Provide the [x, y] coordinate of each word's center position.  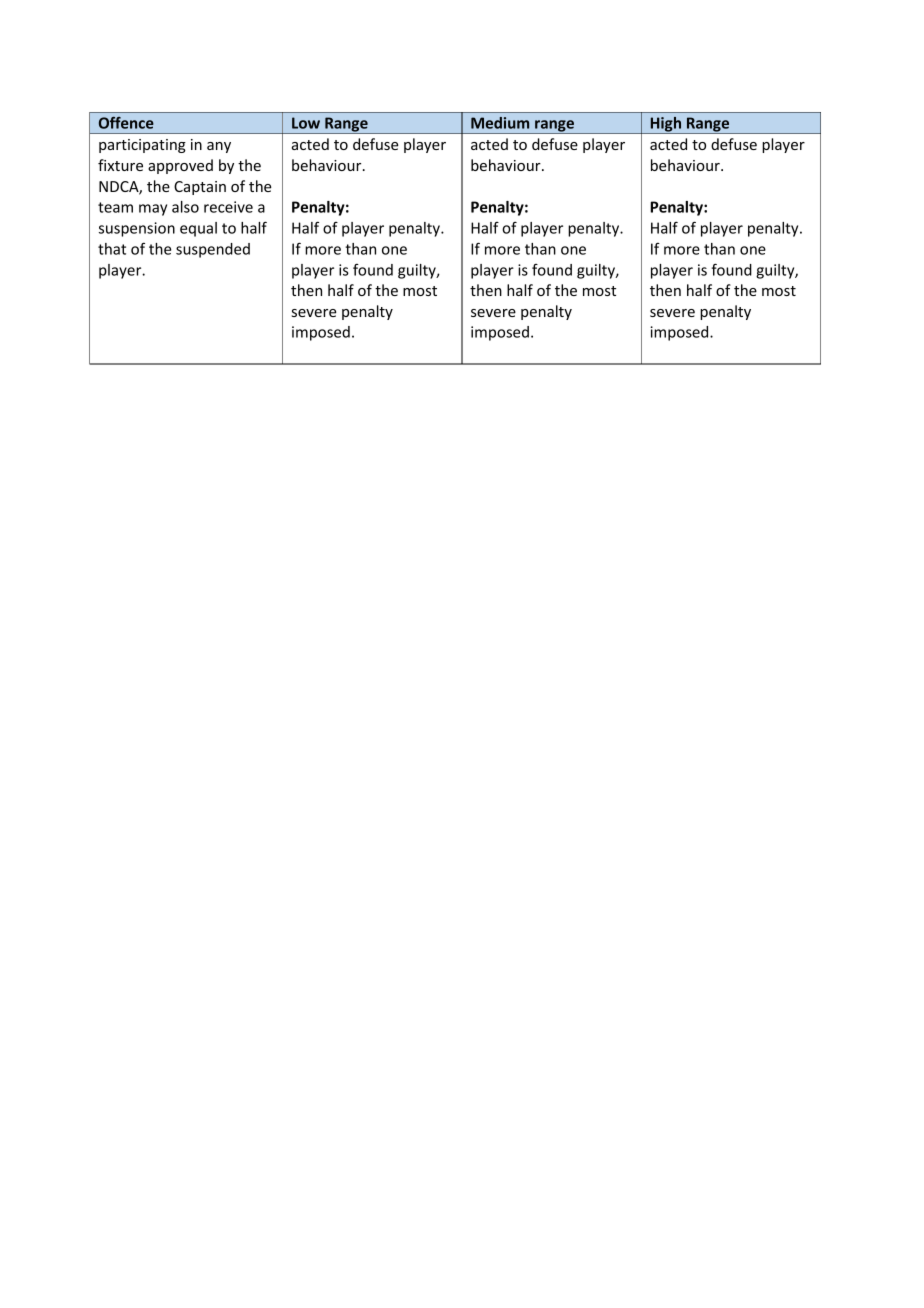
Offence [126, 123]
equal [198, 229]
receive [228, 207]
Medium [500, 123]
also [185, 207]
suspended [213, 250]
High [666, 125]
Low [306, 123]
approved [180, 166]
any [219, 147]
